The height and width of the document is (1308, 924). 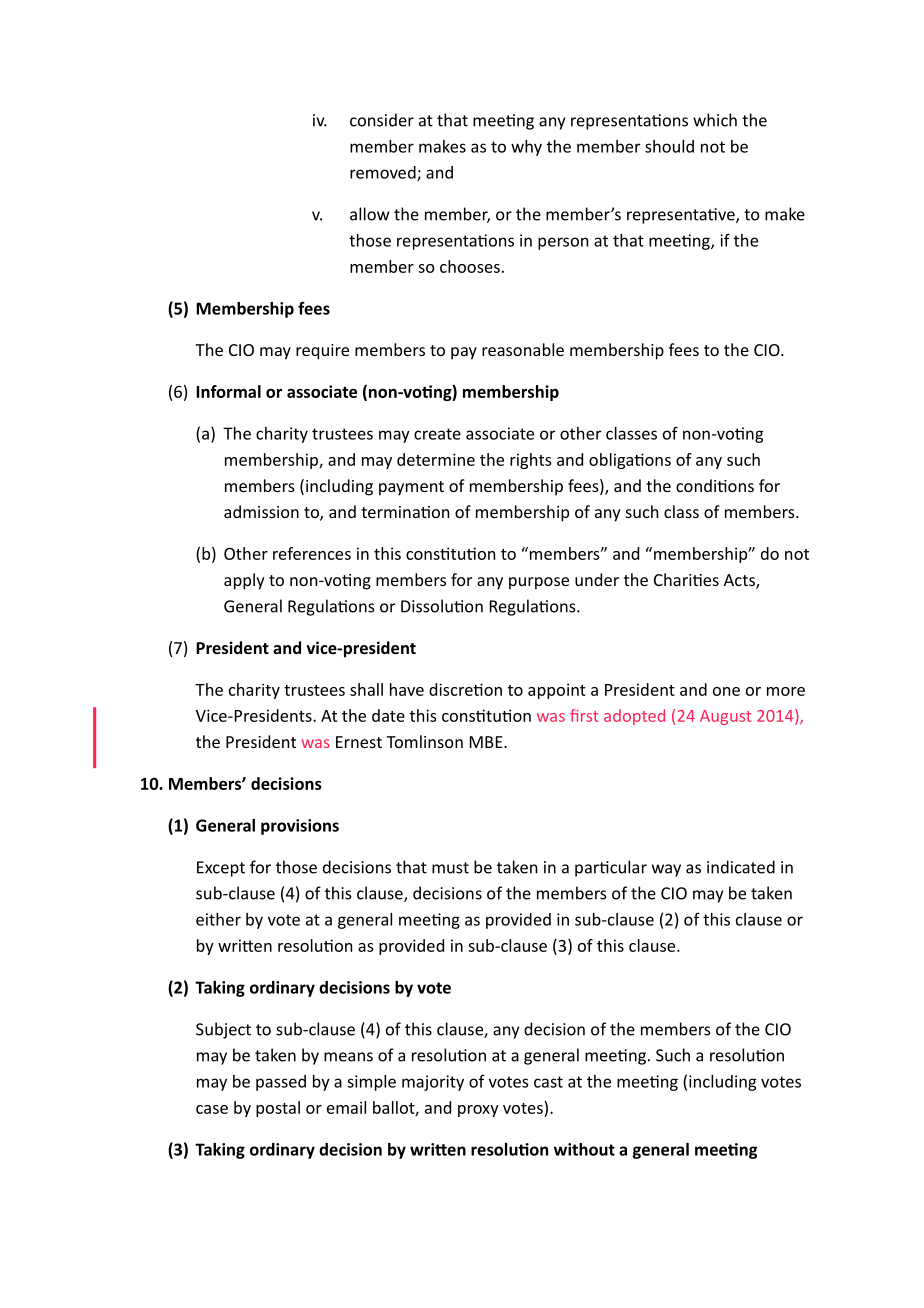 I want to click on purpose, so click(x=539, y=583).
